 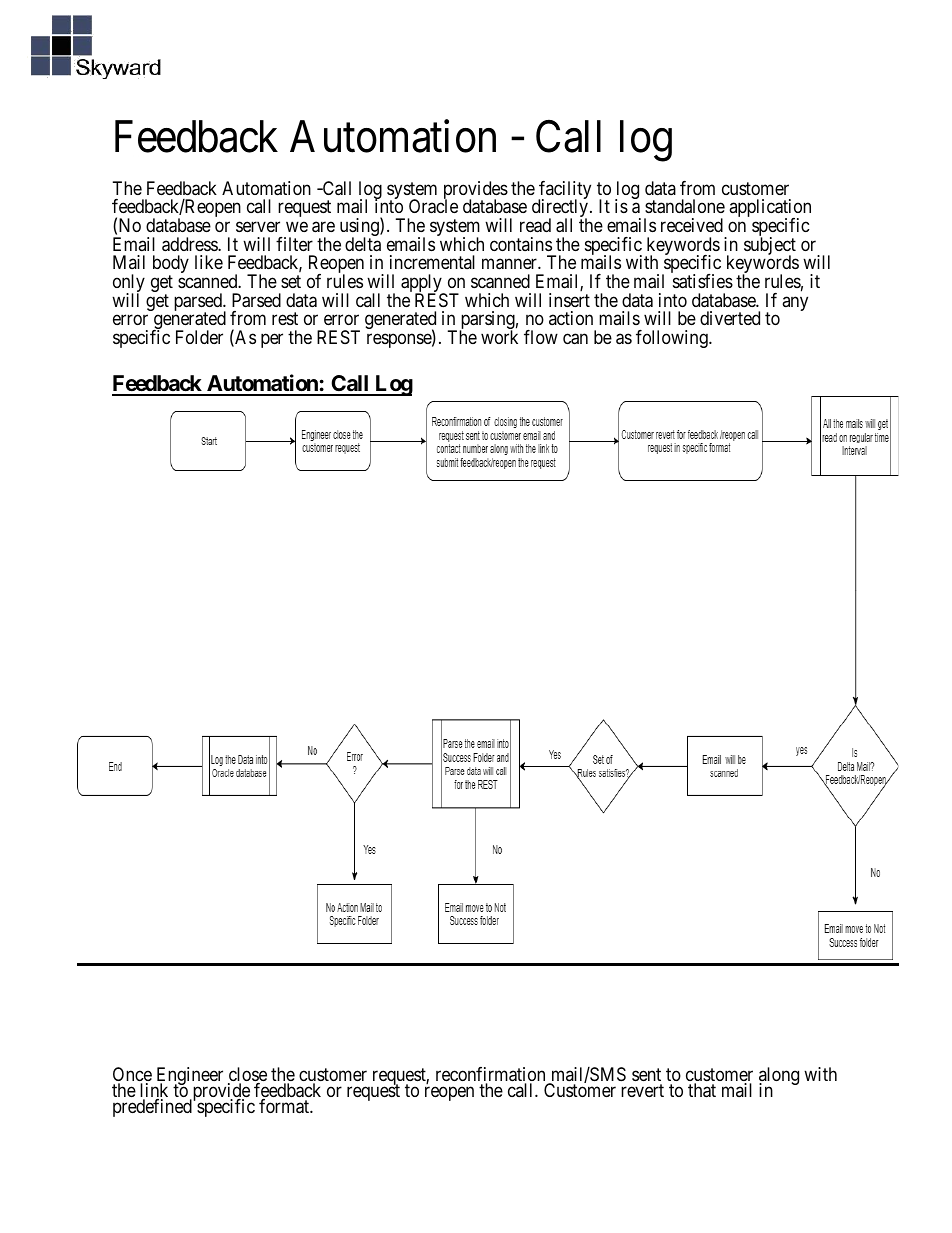 I want to click on address, so click(x=190, y=244).
